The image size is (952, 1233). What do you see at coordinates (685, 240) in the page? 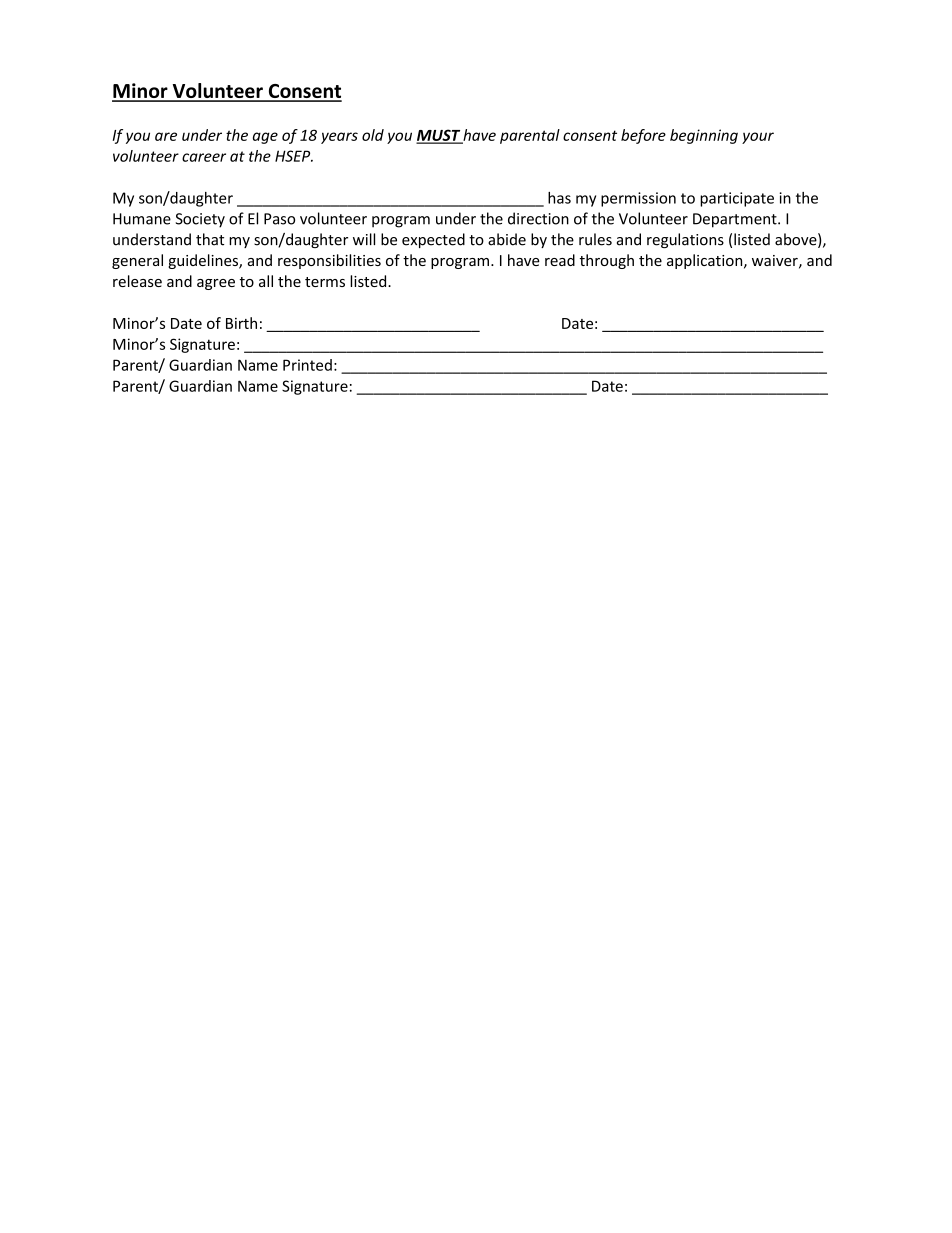
I see `regulations` at bounding box center [685, 240].
